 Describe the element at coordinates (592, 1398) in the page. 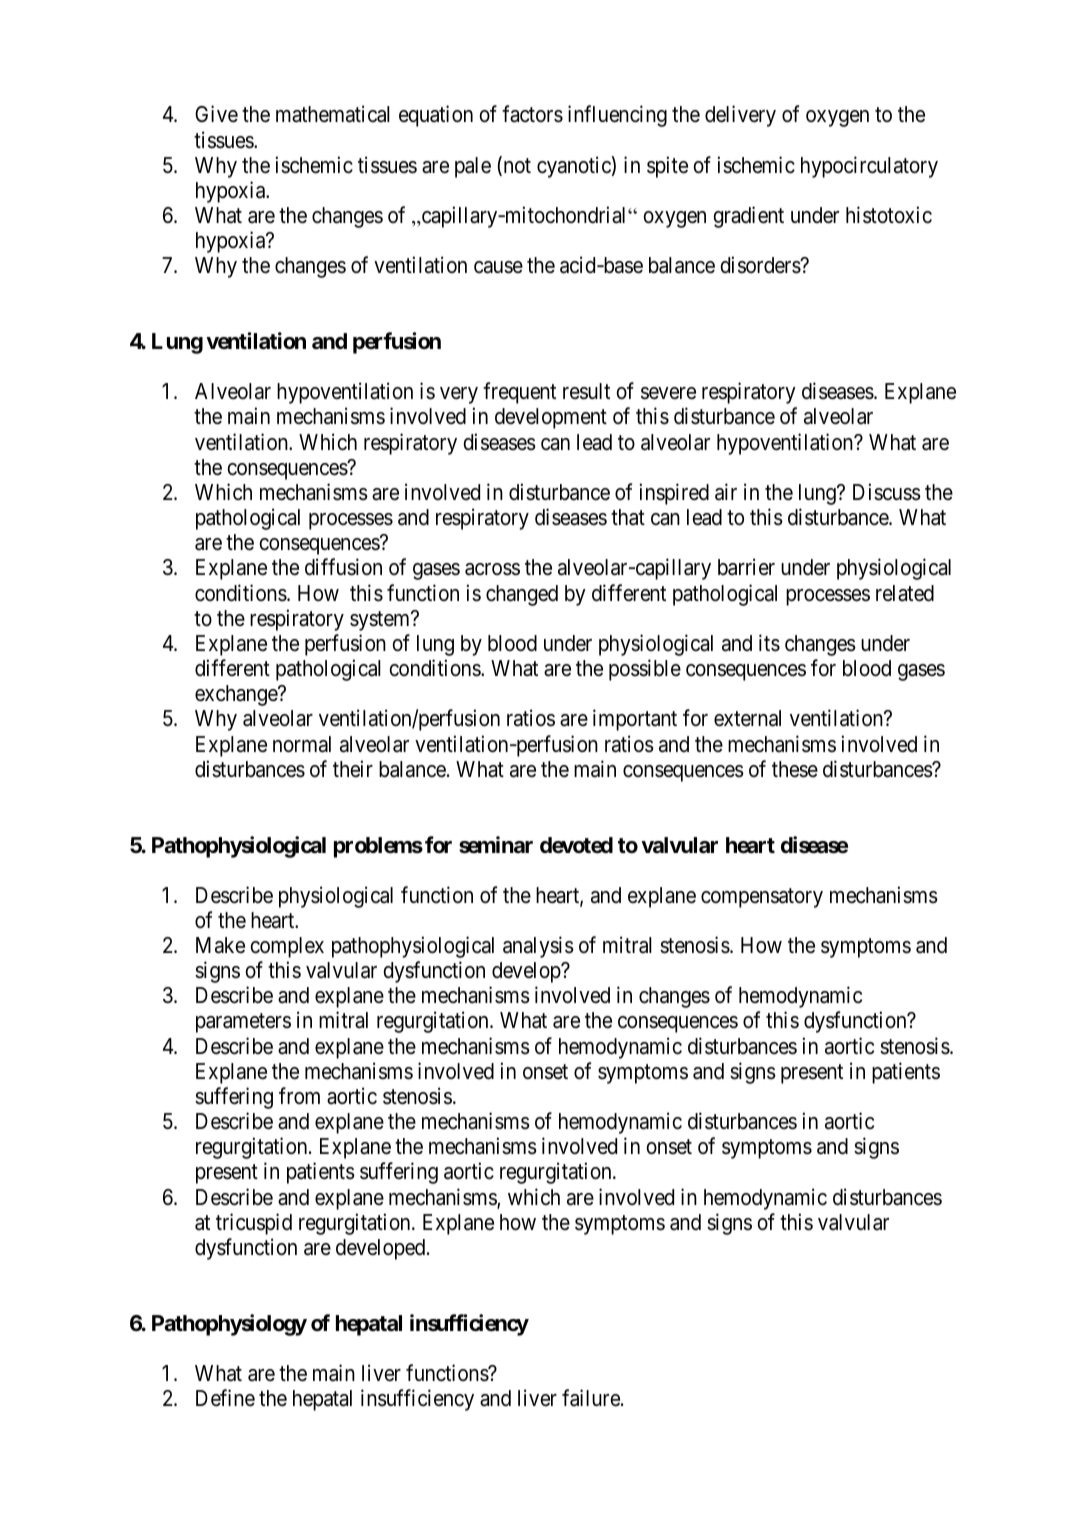

I see `failure` at that location.
